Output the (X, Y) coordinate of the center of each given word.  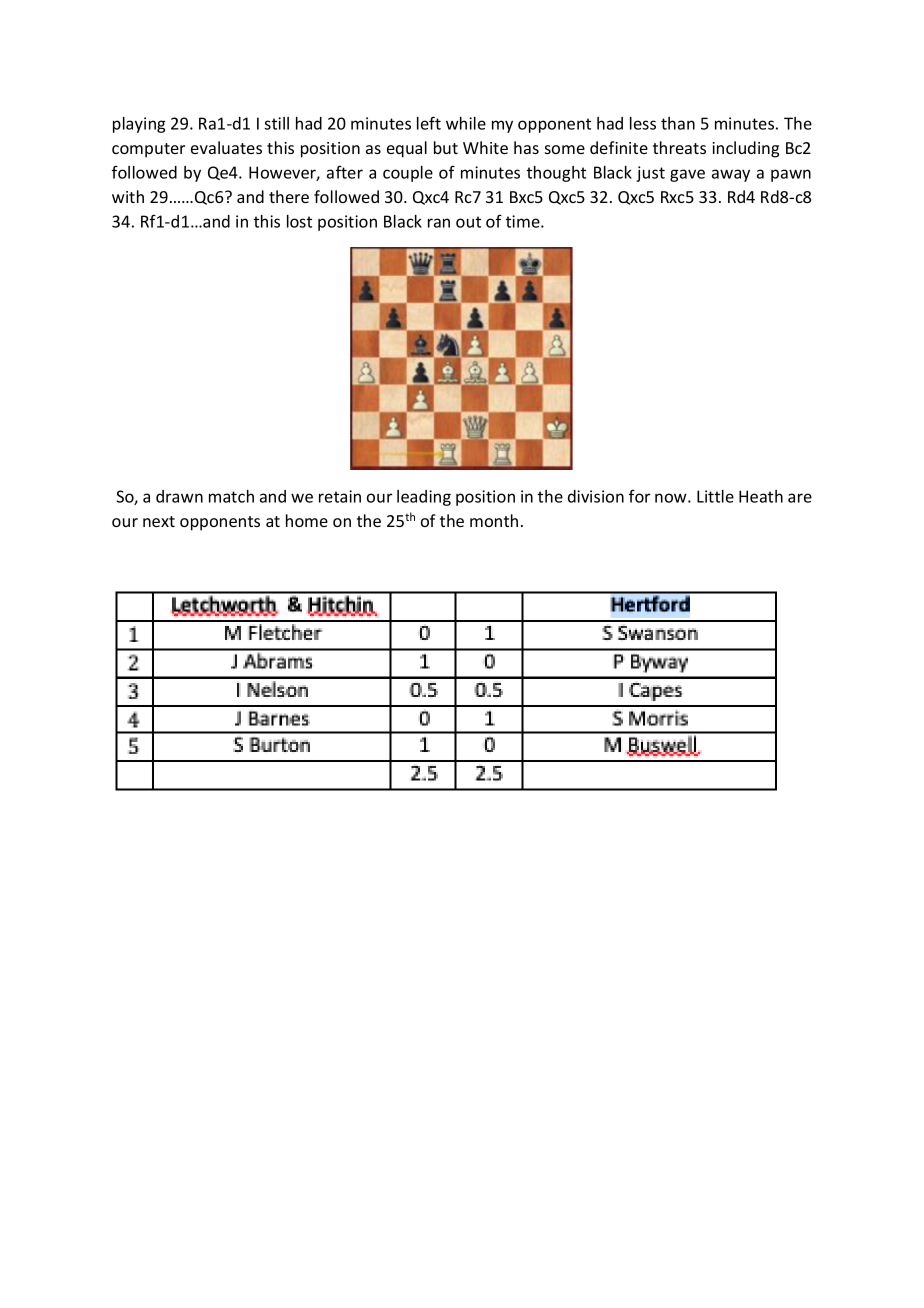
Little (715, 496)
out (468, 222)
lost (299, 221)
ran (439, 223)
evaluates (226, 147)
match (231, 496)
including (745, 149)
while (466, 123)
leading (424, 498)
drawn (179, 496)
